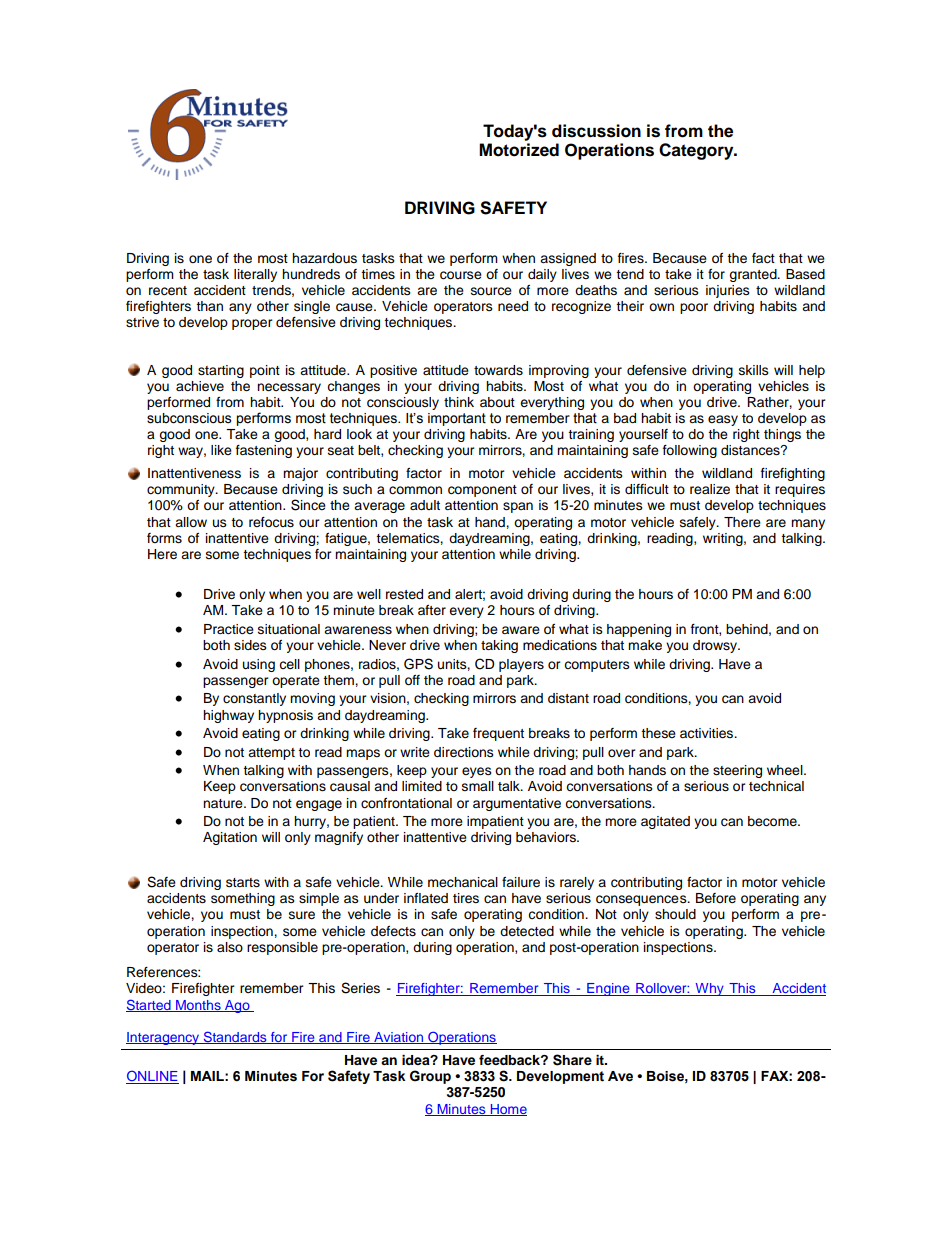 The width and height of the screenshot is (952, 1233). What do you see at coordinates (228, 716) in the screenshot?
I see `highway` at bounding box center [228, 716].
